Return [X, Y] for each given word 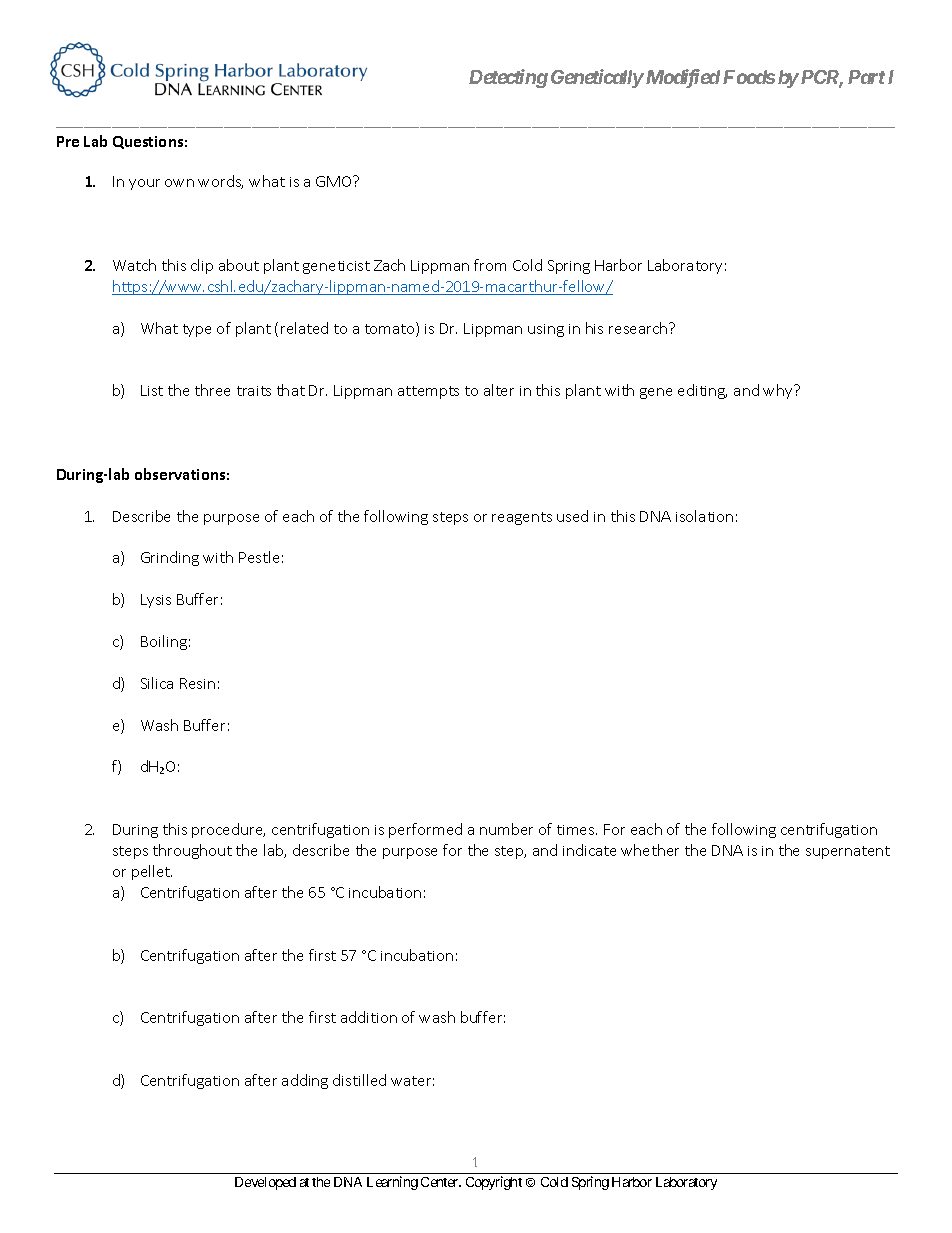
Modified [681, 78]
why [779, 391]
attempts [428, 392]
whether [650, 850]
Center [441, 1182]
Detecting [508, 78]
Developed [265, 1183]
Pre [68, 141]
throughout [192, 851]
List [152, 390]
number [506, 829]
